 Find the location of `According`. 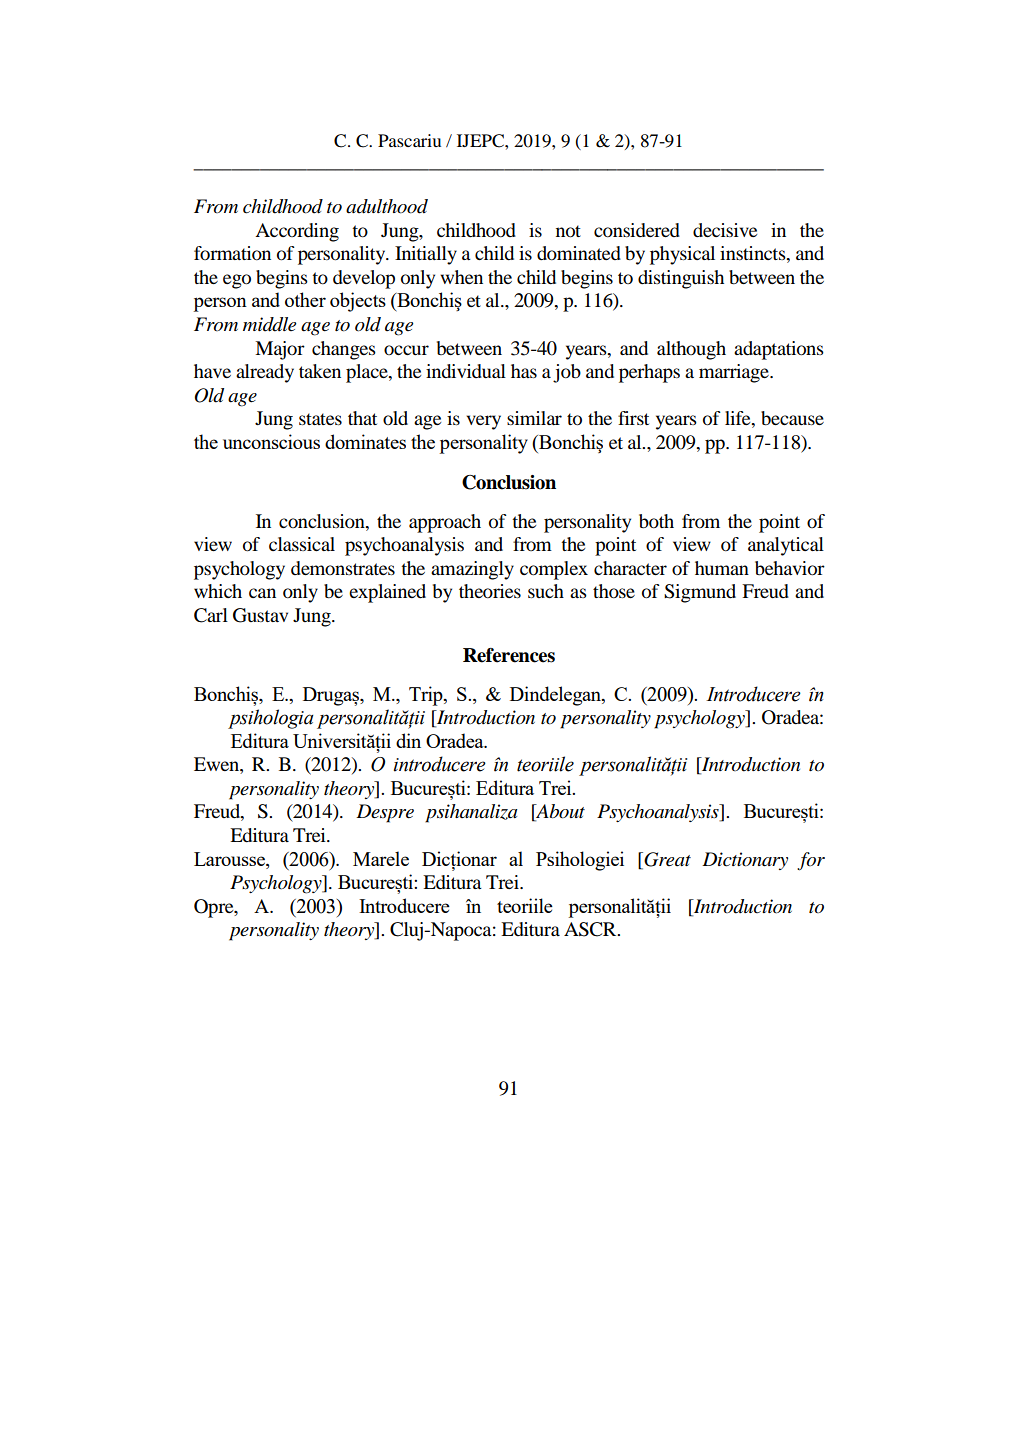

According is located at coordinates (297, 232).
